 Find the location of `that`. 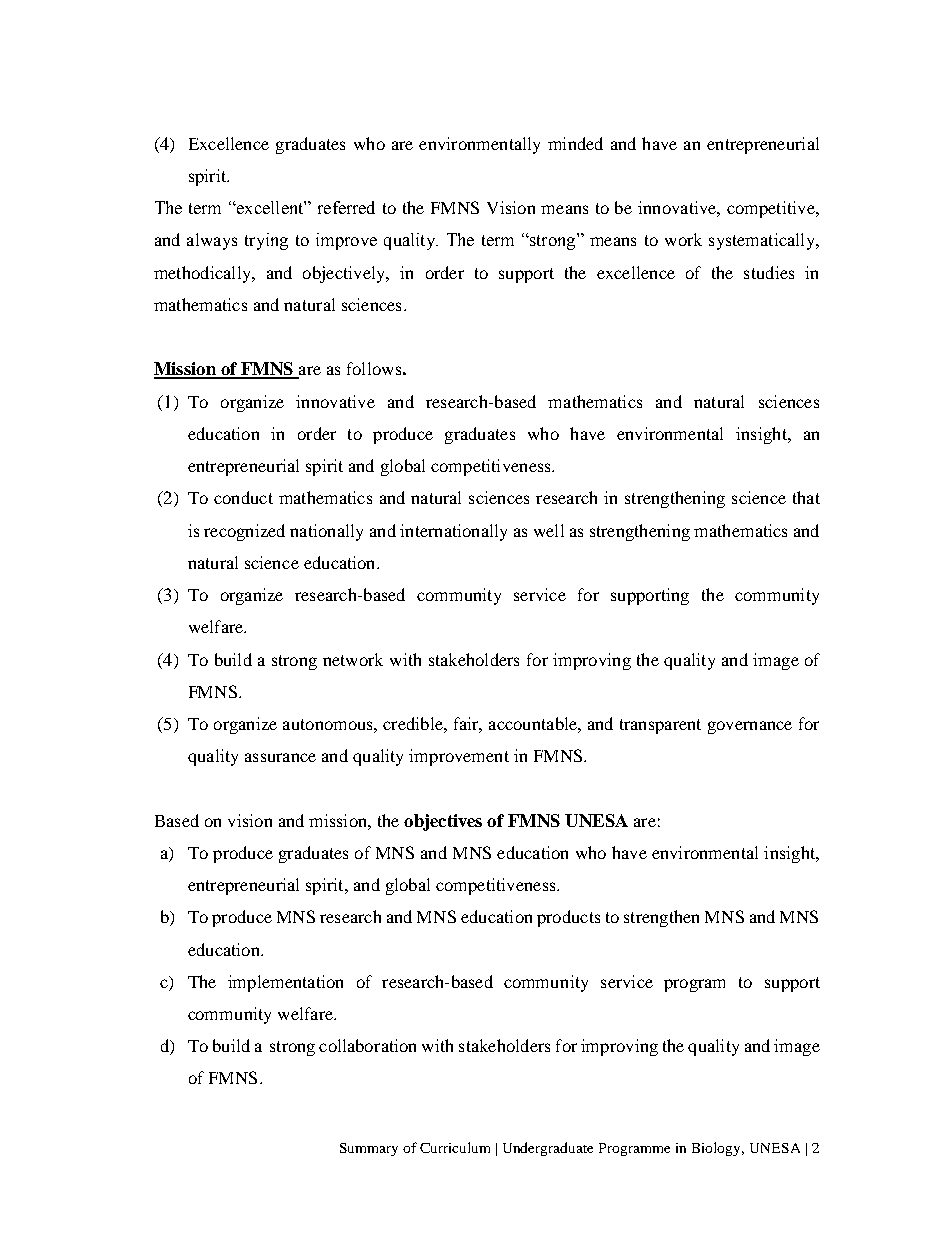

that is located at coordinates (806, 497).
